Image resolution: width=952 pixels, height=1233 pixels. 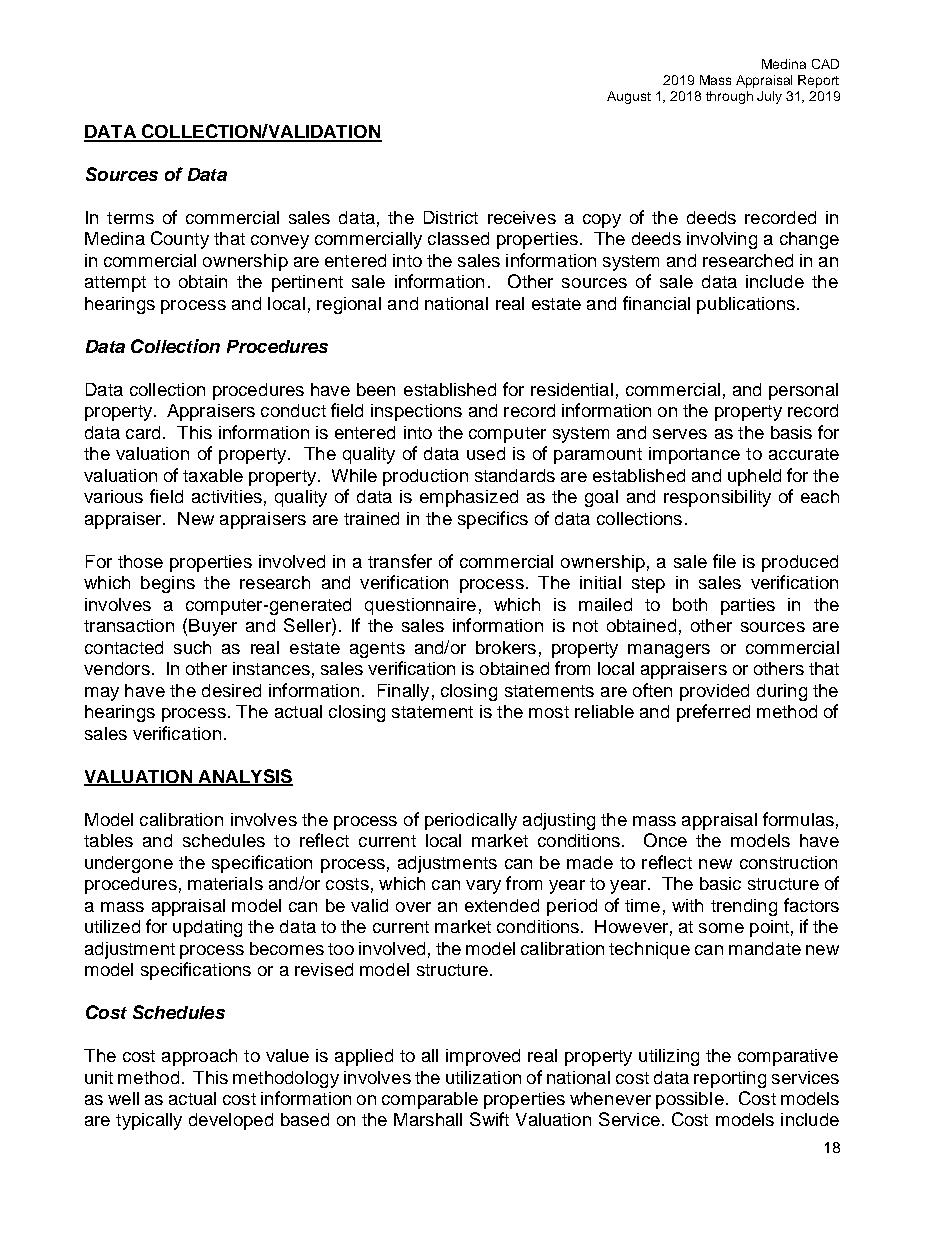 I want to click on parties, so click(x=748, y=606).
